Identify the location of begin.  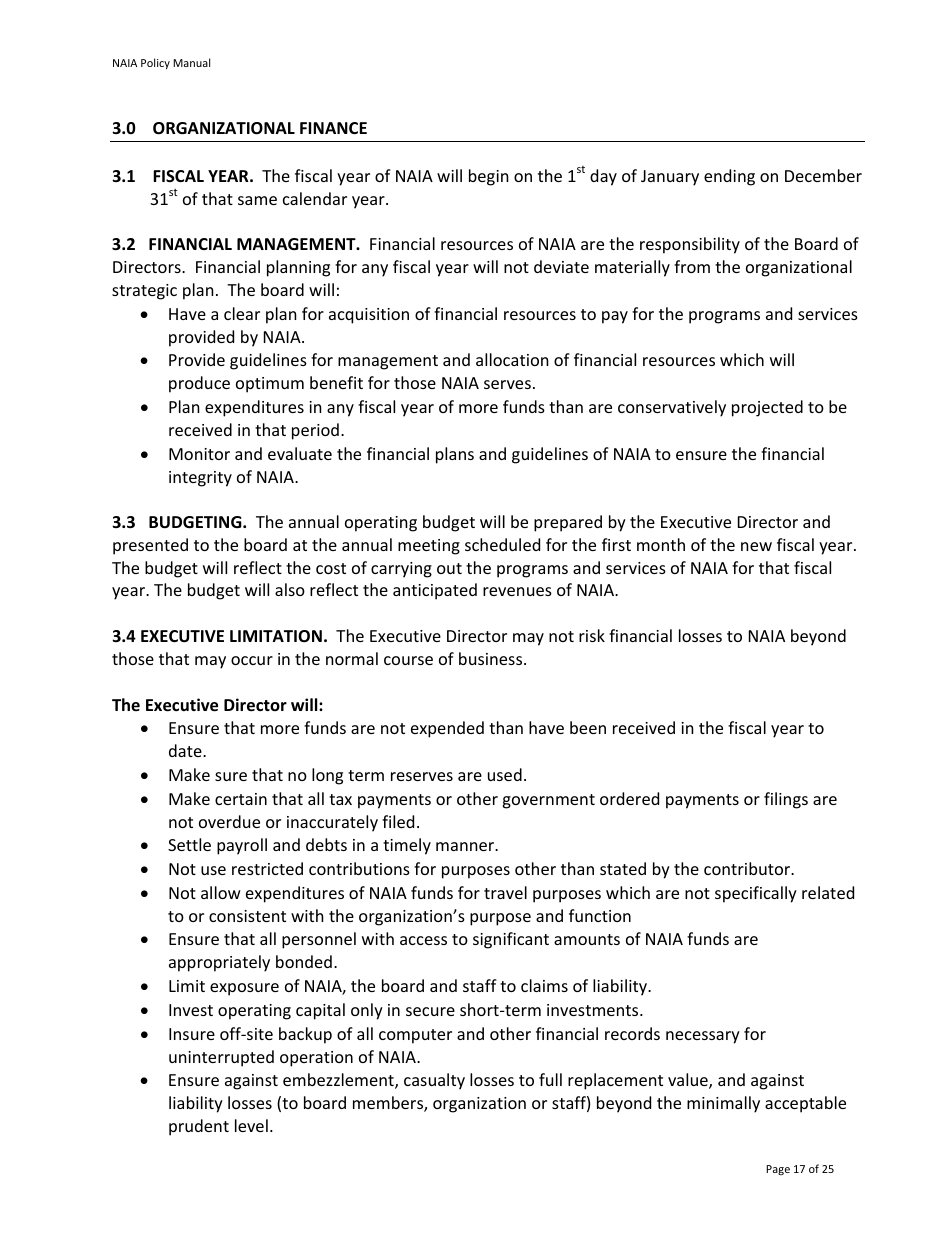
(489, 177).
